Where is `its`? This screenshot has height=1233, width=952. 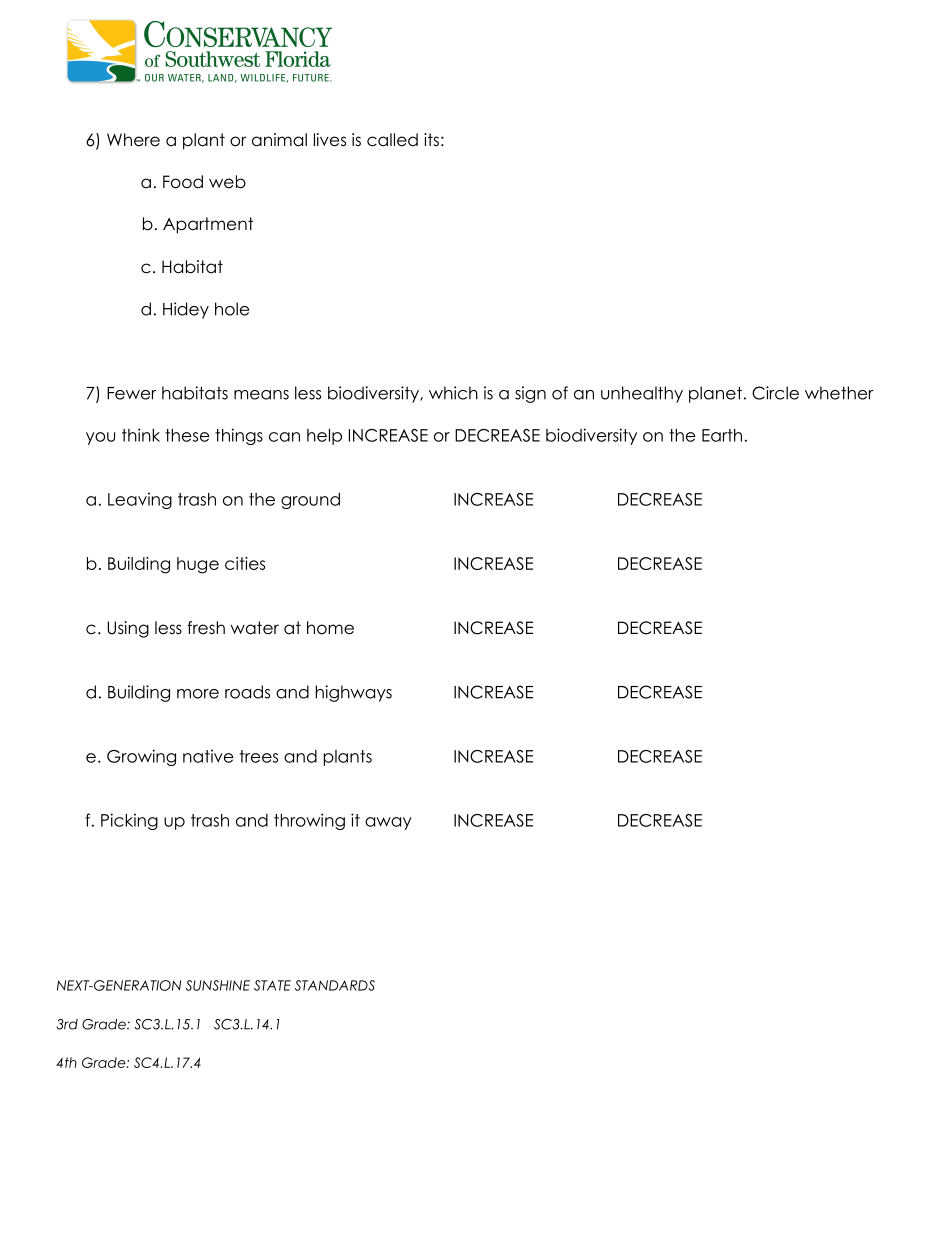
its is located at coordinates (431, 139).
